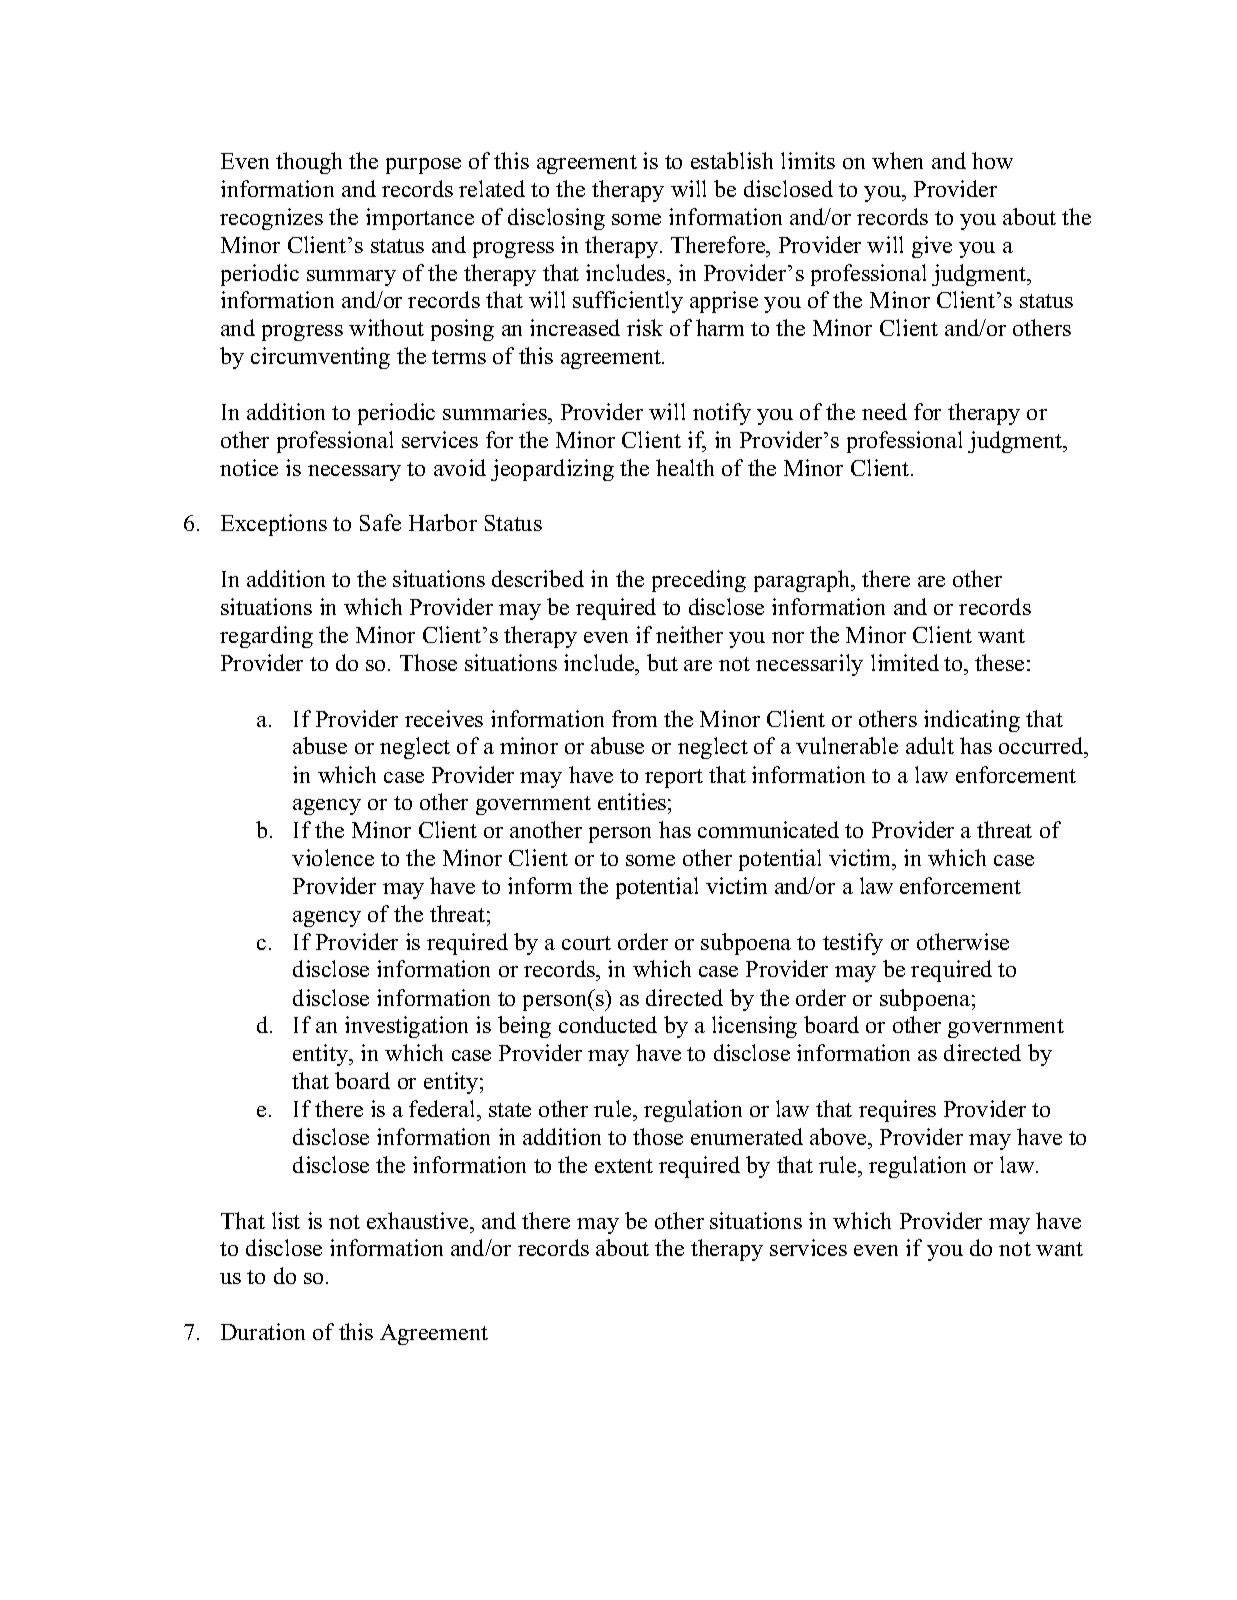 Image resolution: width=1237 pixels, height=1600 pixels. I want to click on Safe, so click(380, 522).
